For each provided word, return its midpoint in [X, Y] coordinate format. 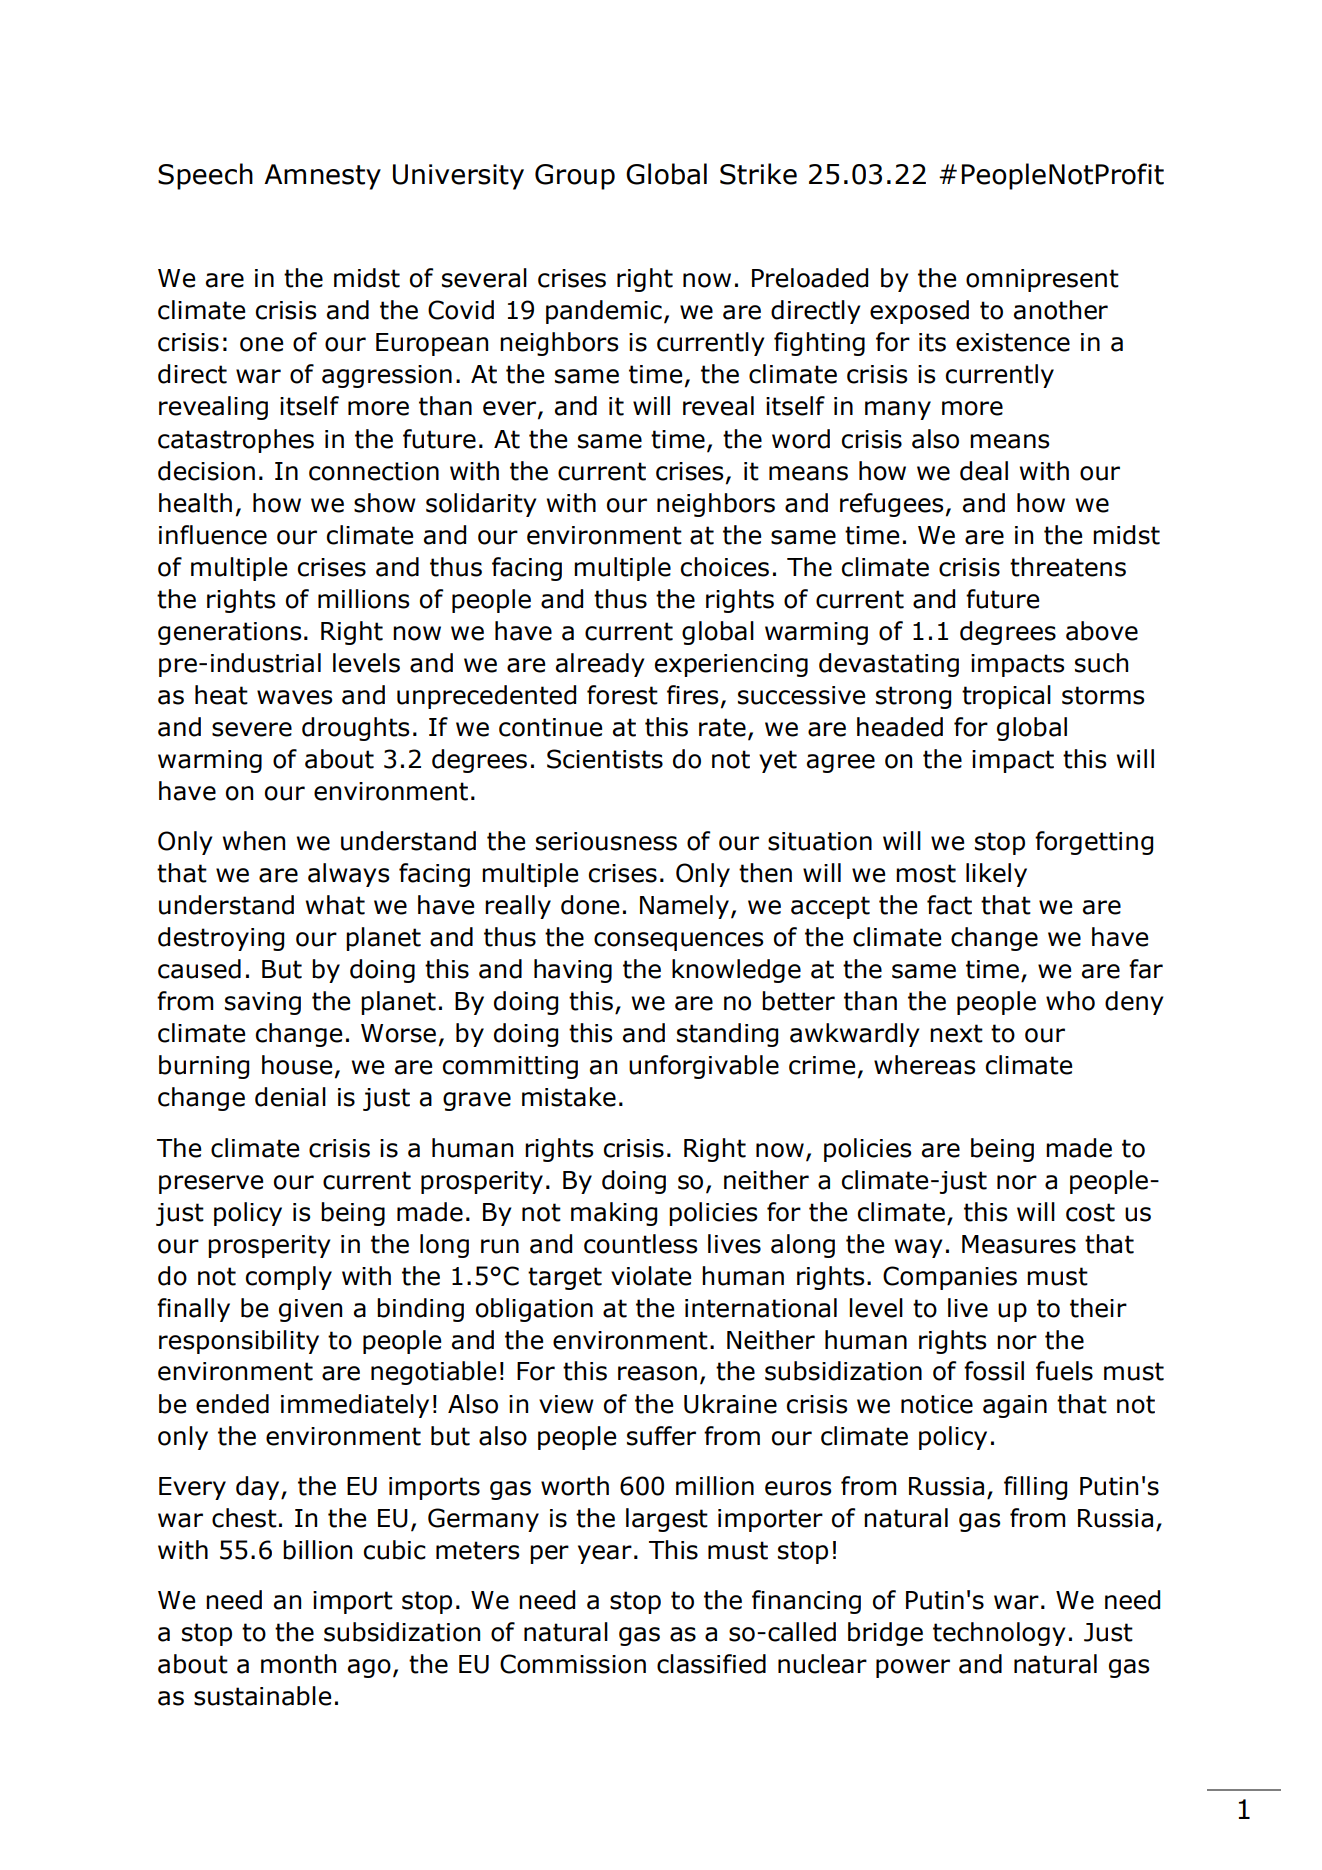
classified [711, 1664]
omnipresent [1042, 280]
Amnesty [322, 177]
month [298, 1664]
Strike [758, 174]
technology [999, 1634]
